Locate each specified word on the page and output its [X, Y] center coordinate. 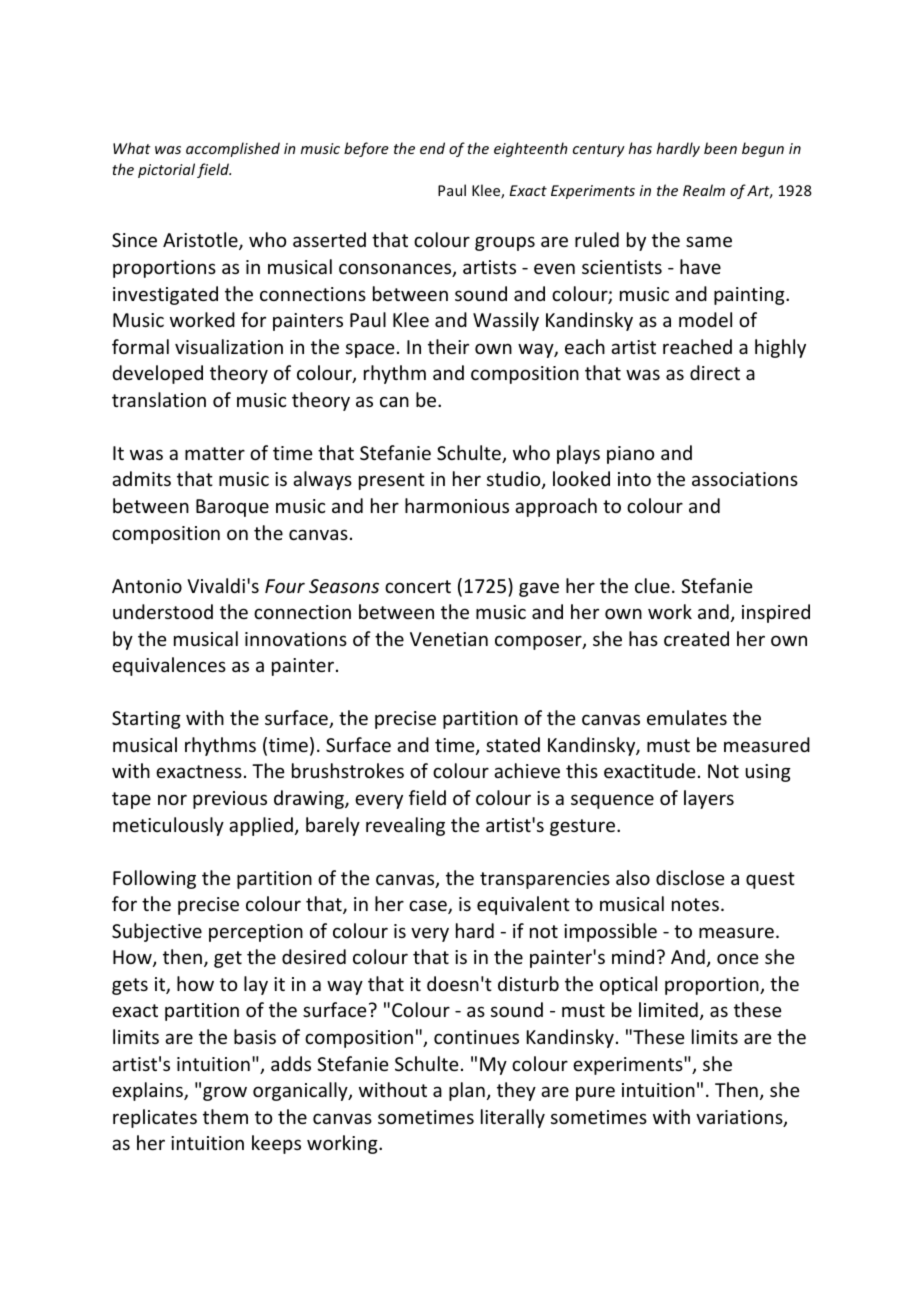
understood [163, 611]
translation [159, 399]
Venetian [449, 639]
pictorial [166, 170]
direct [715, 372]
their [448, 346]
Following [154, 879]
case [429, 907]
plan [467, 1091]
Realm [704, 190]
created [696, 638]
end [432, 148]
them [225, 1116]
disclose [690, 877]
